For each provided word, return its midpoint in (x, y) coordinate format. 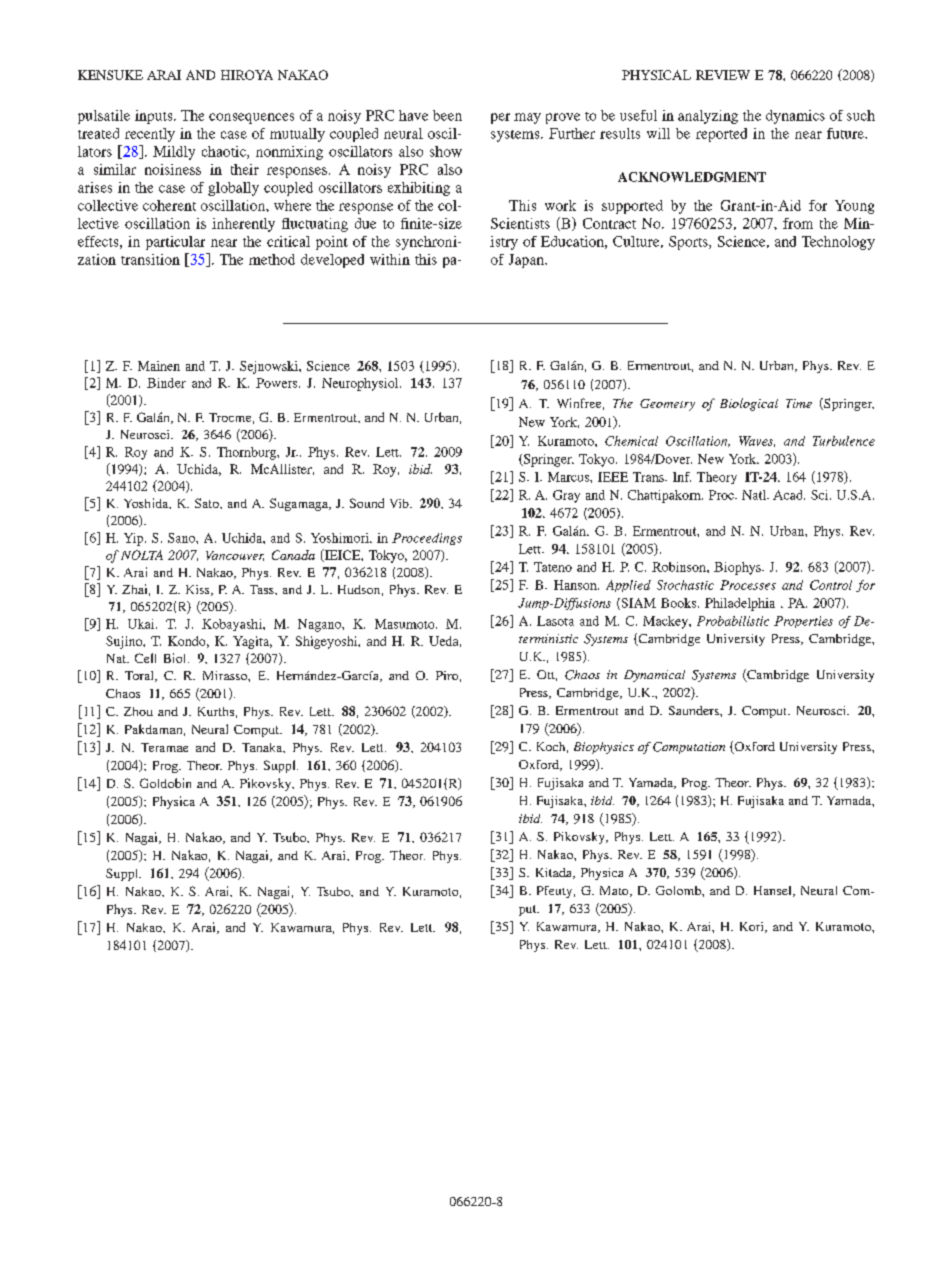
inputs (155, 117)
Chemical (631, 441)
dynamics (795, 117)
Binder (166, 383)
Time (799, 403)
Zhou (138, 711)
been (447, 115)
